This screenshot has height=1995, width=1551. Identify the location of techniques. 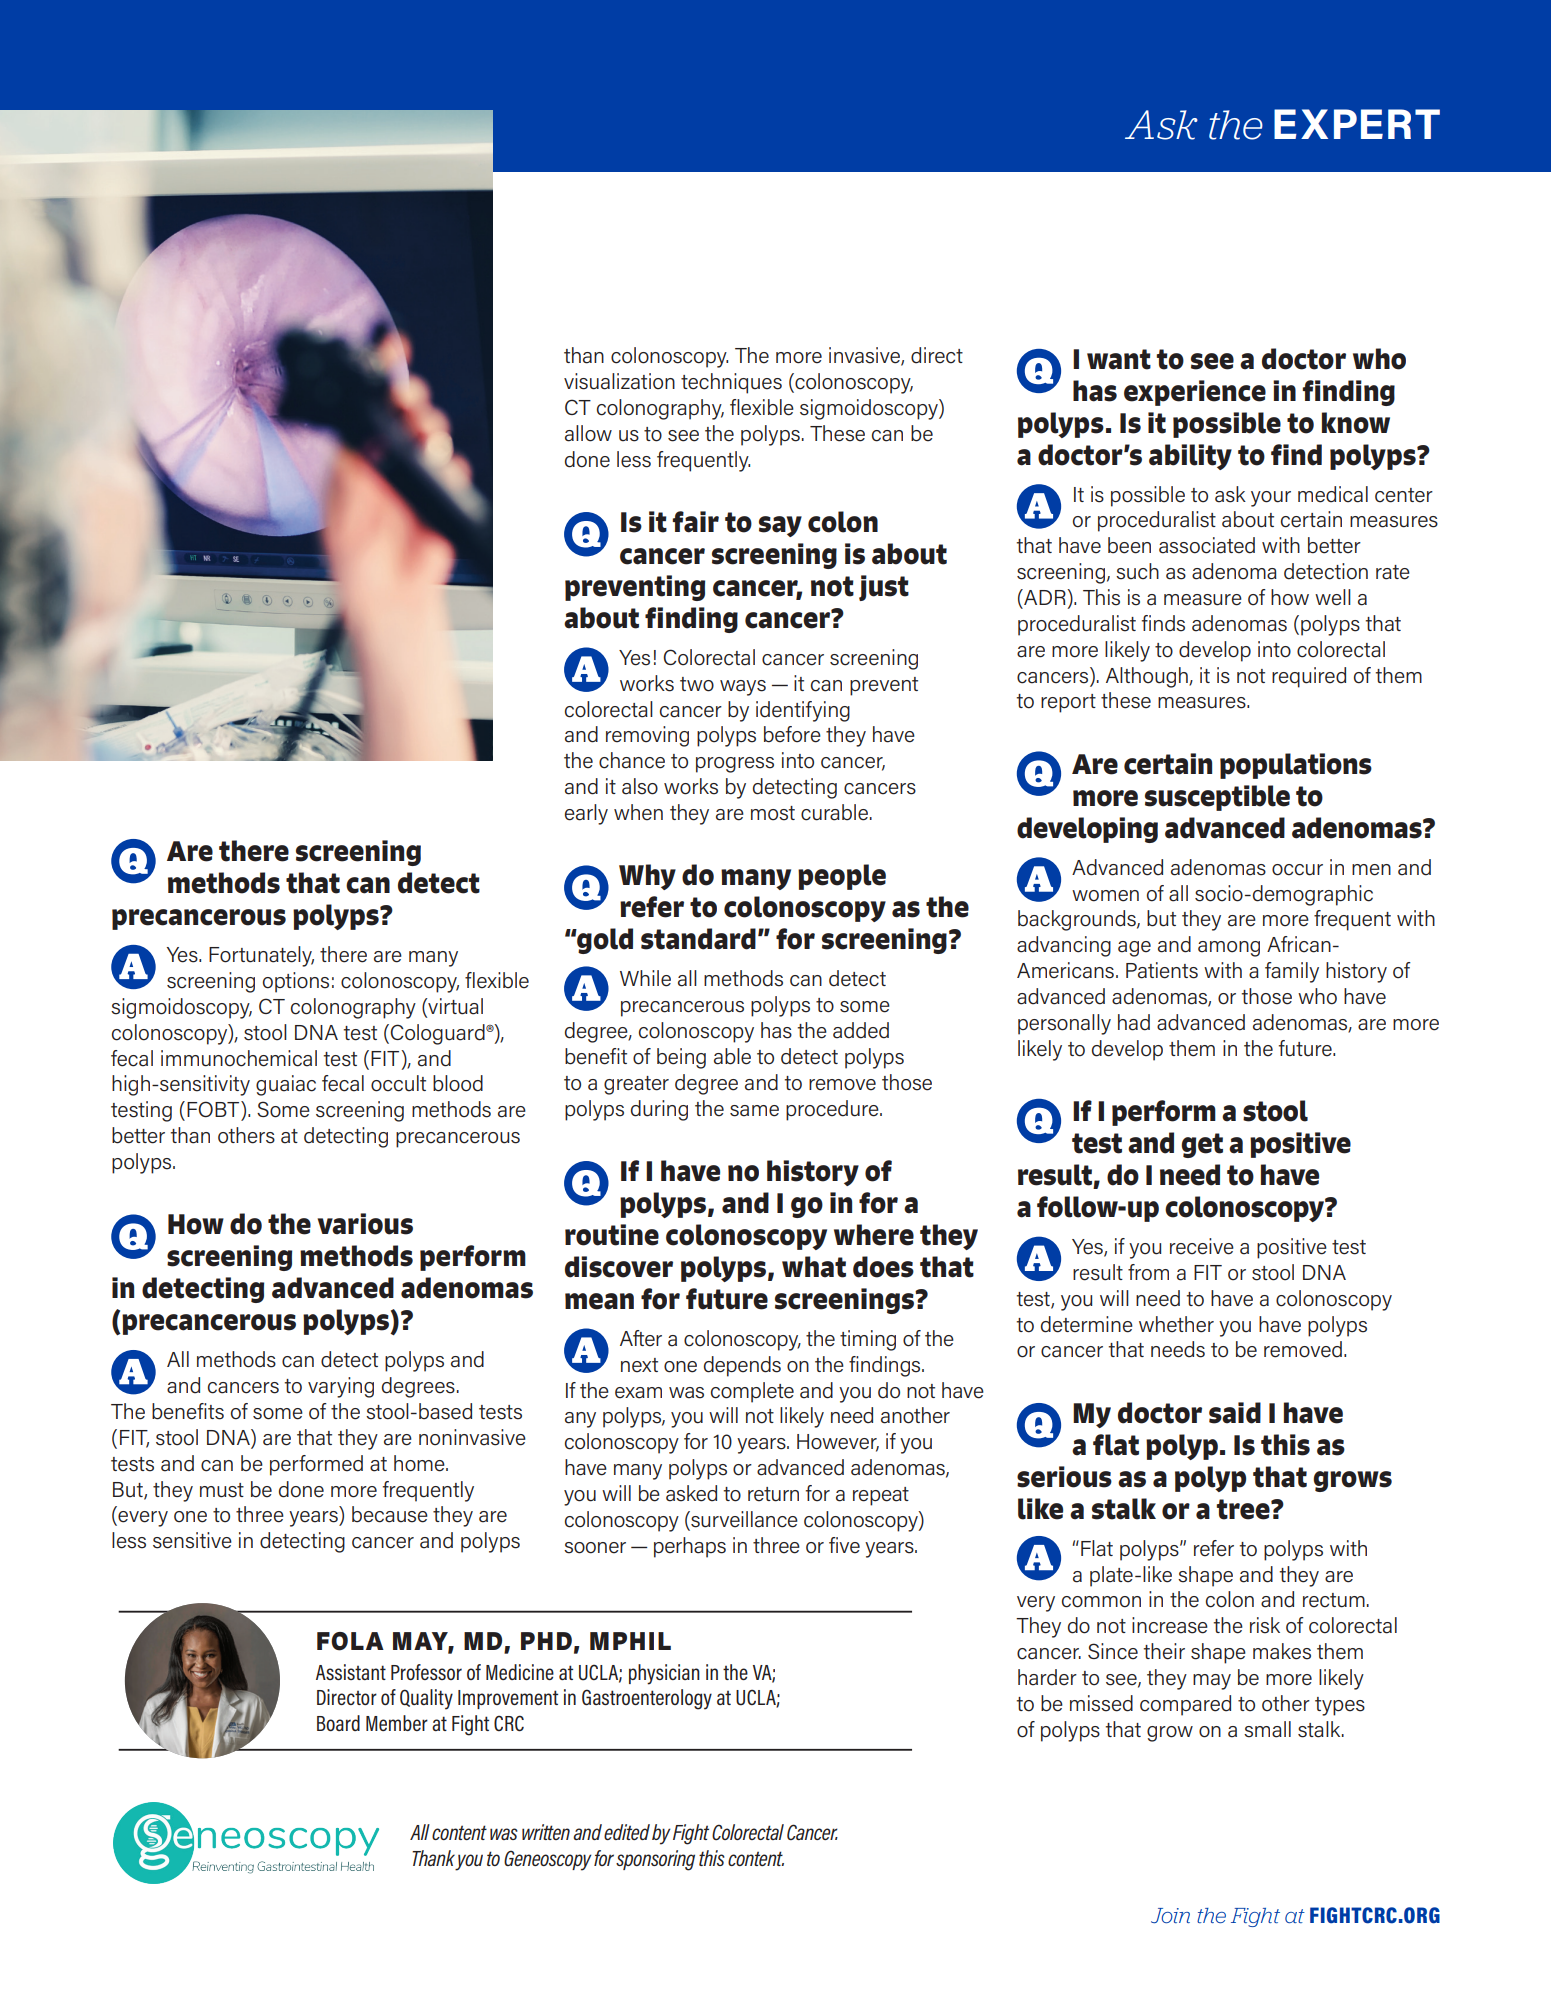
(731, 383).
